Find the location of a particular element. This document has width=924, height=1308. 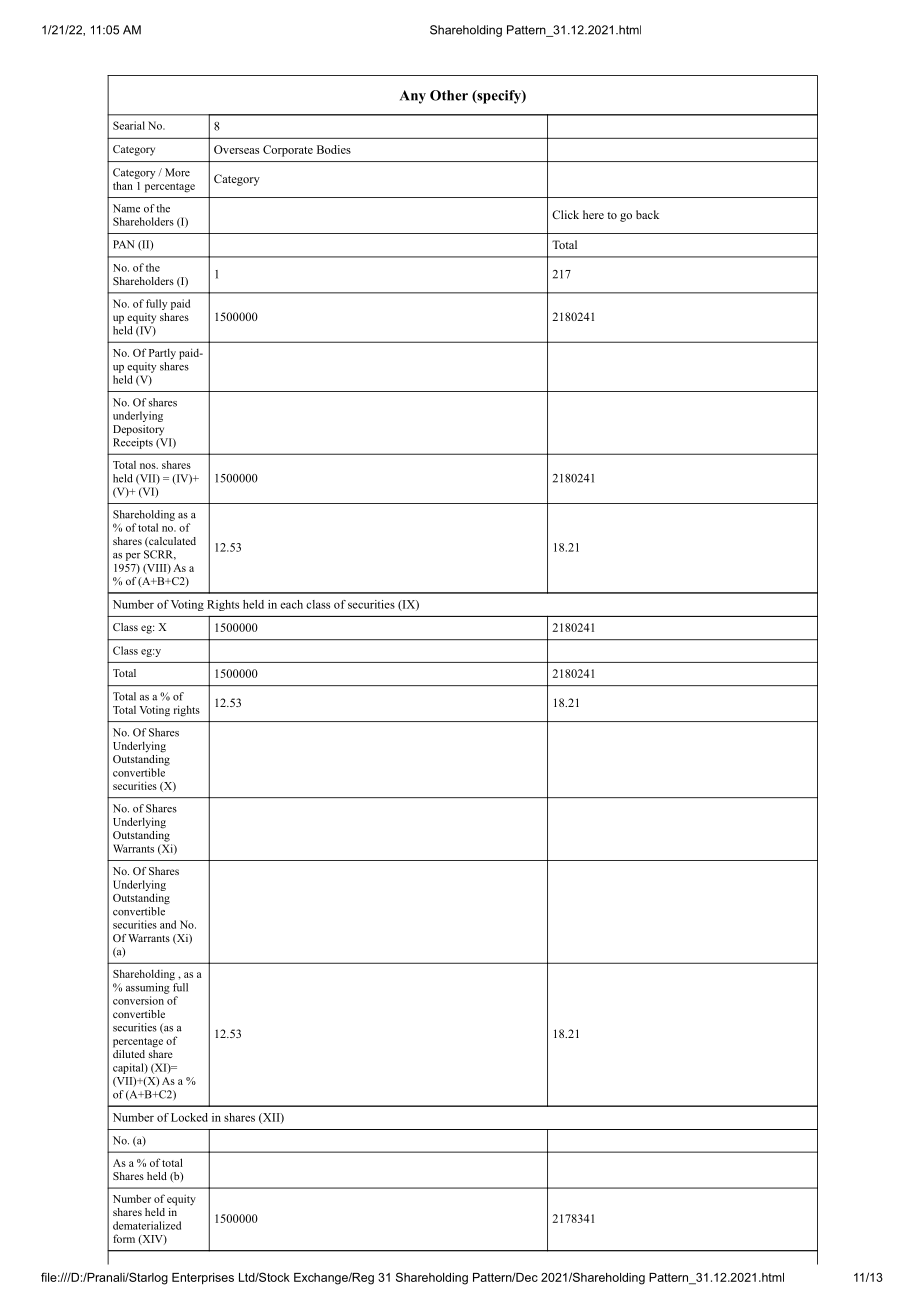

dematerialized is located at coordinates (147, 1225).
